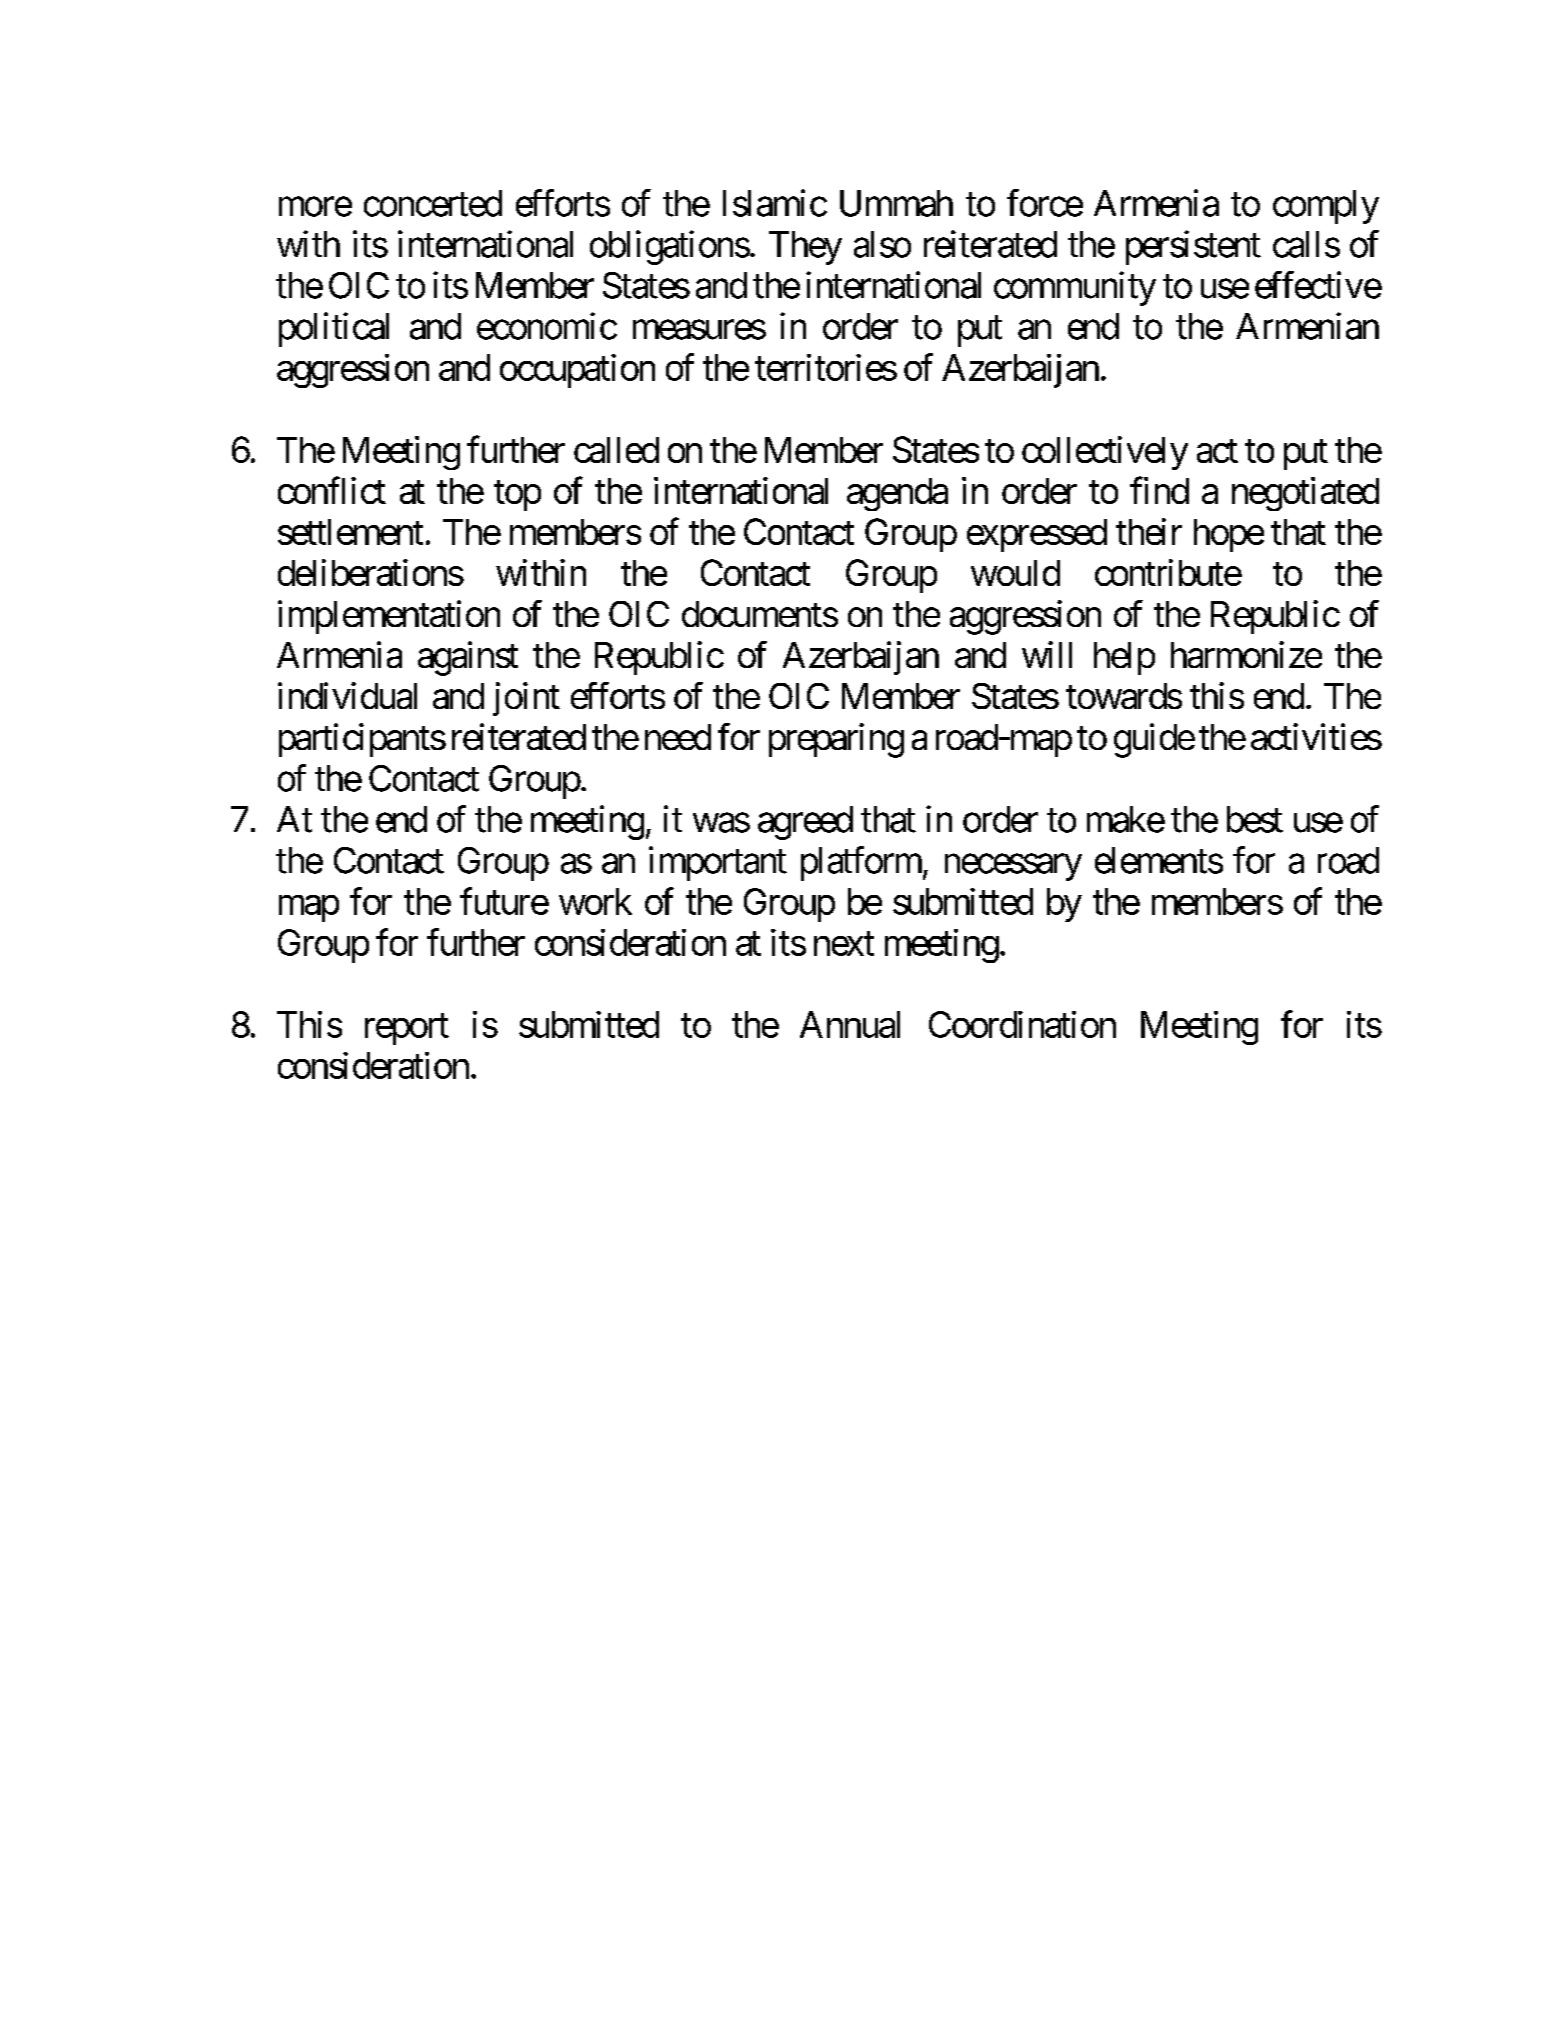 This page has width=1562, height=2021. I want to click on concerted, so click(433, 203).
